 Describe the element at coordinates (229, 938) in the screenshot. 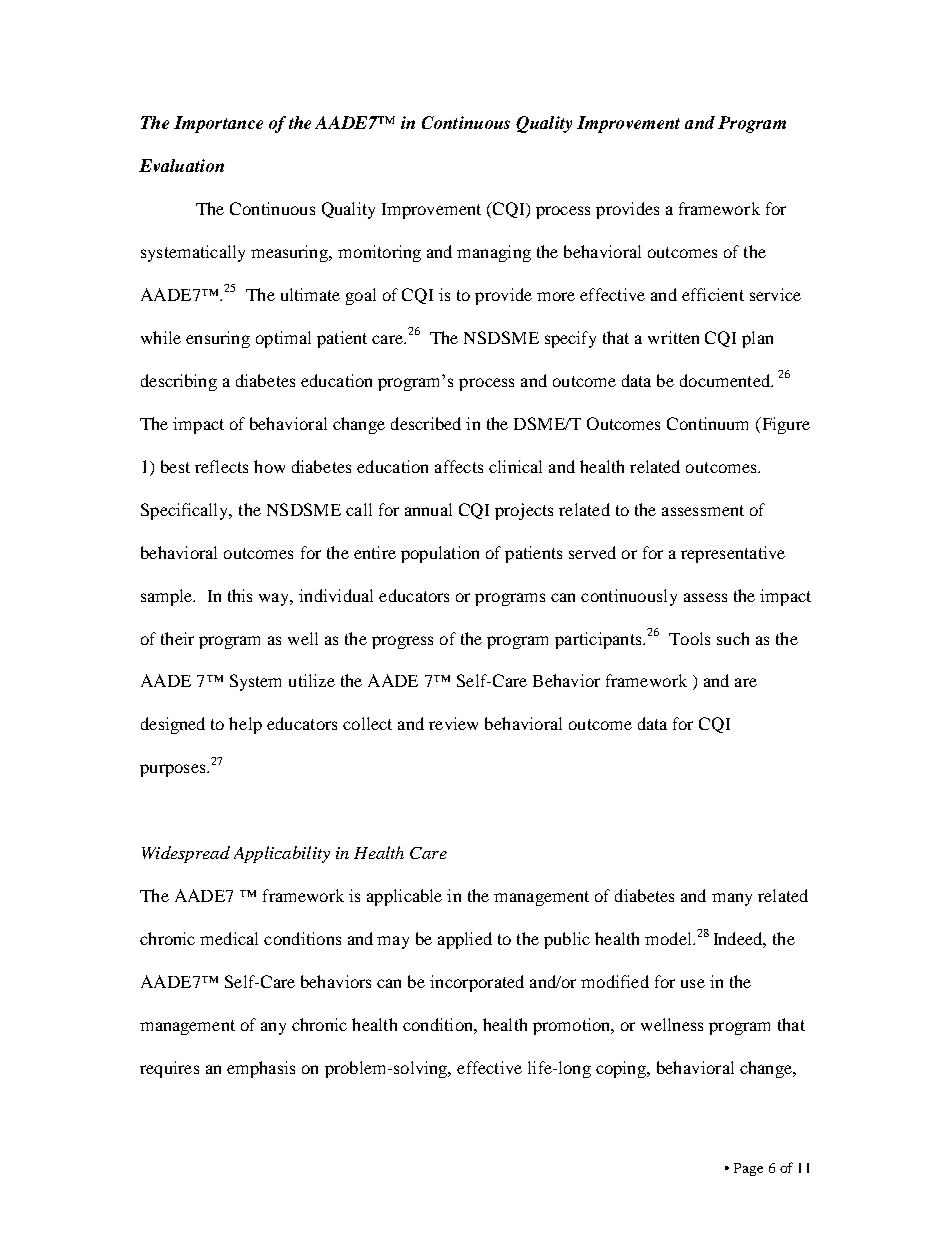

I see `medical` at that location.
